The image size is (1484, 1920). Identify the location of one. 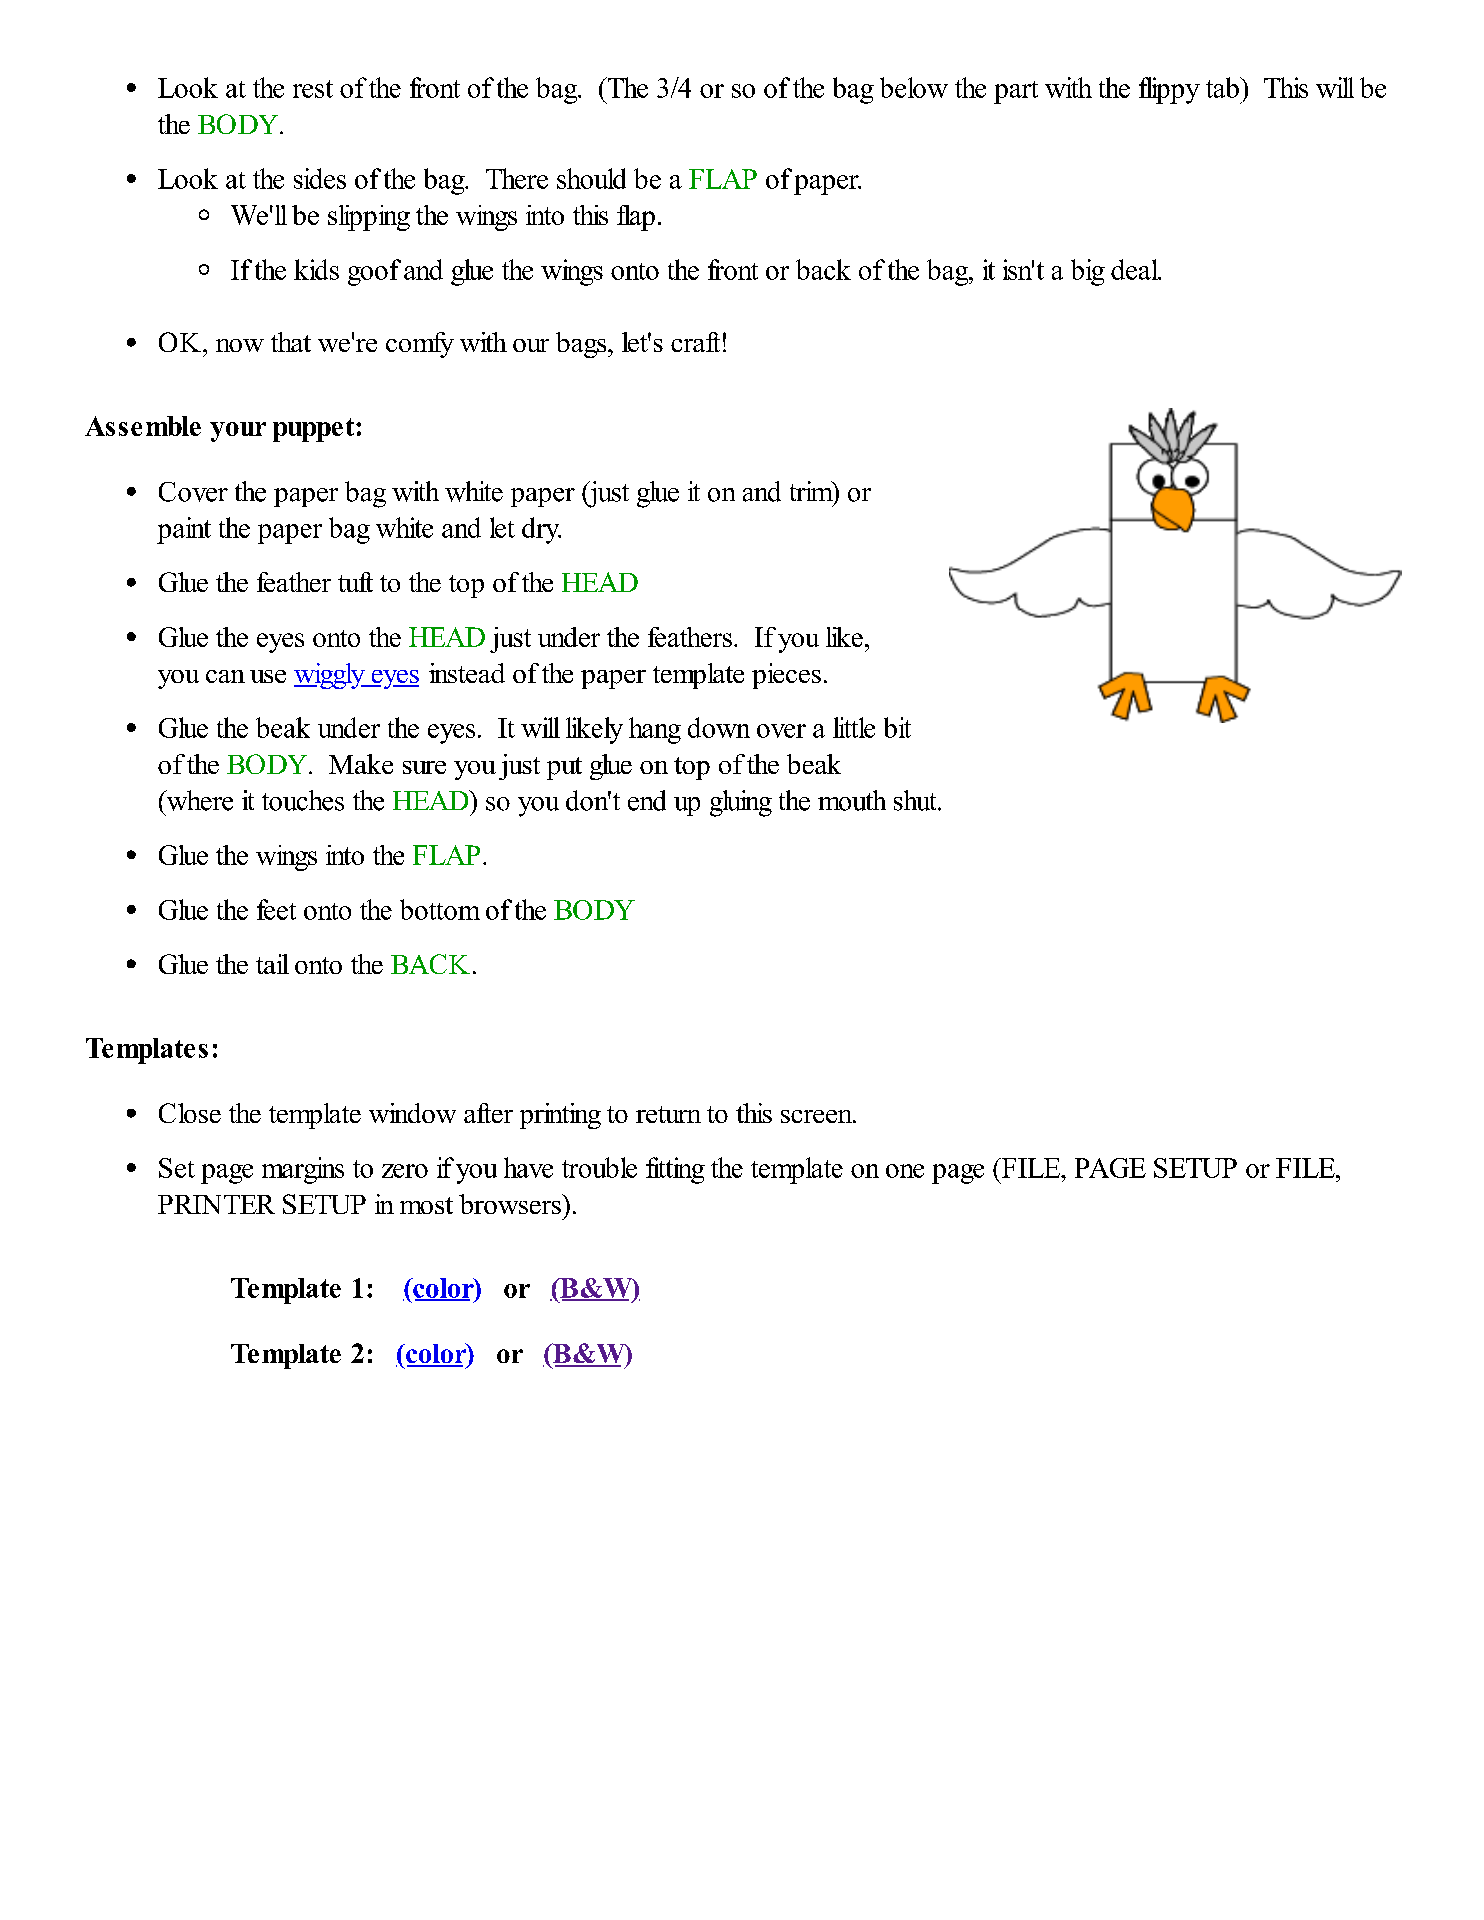
(905, 1171).
